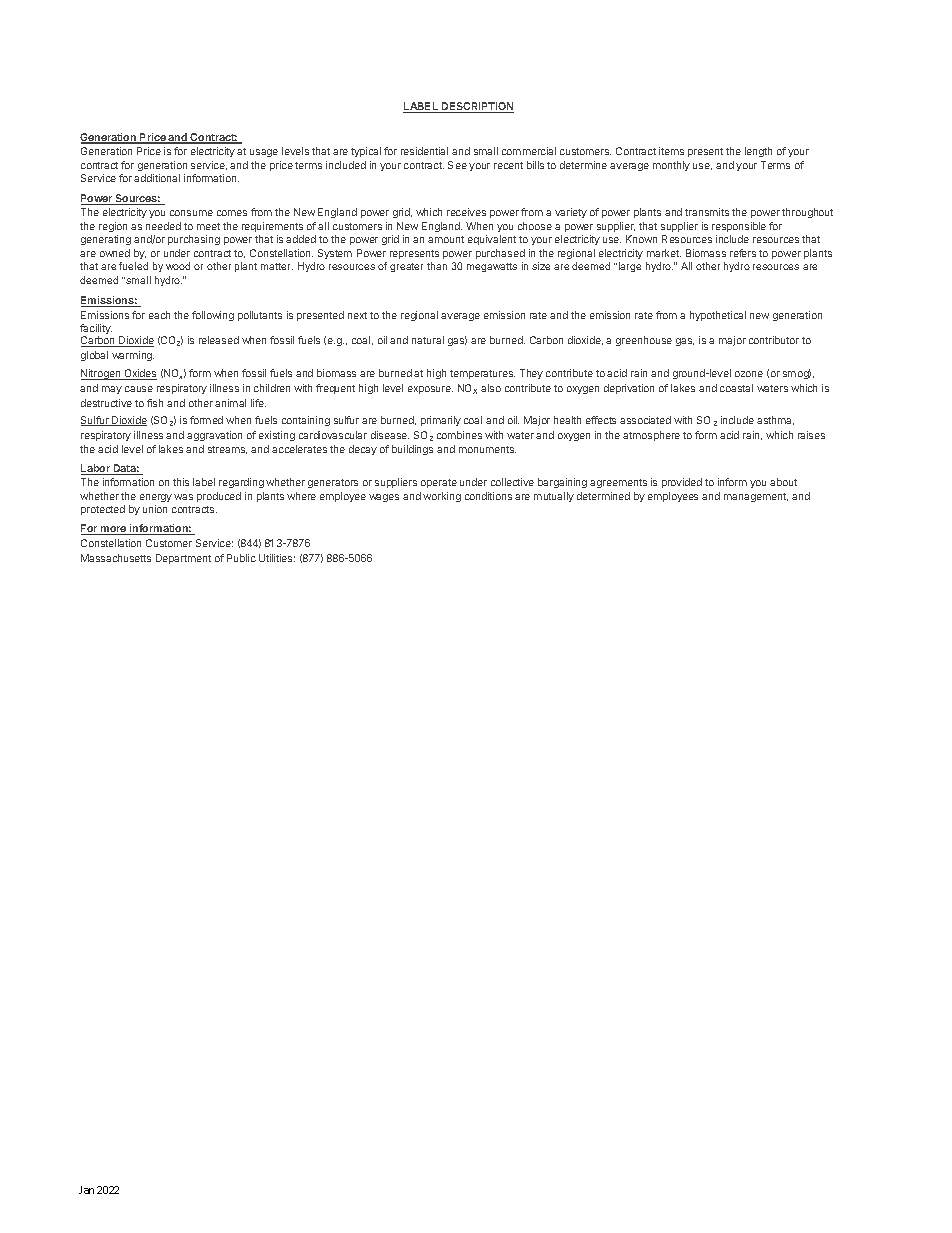 The height and width of the screenshot is (1233, 952). Describe the element at coordinates (157, 178) in the screenshot. I see `additional` at that location.
